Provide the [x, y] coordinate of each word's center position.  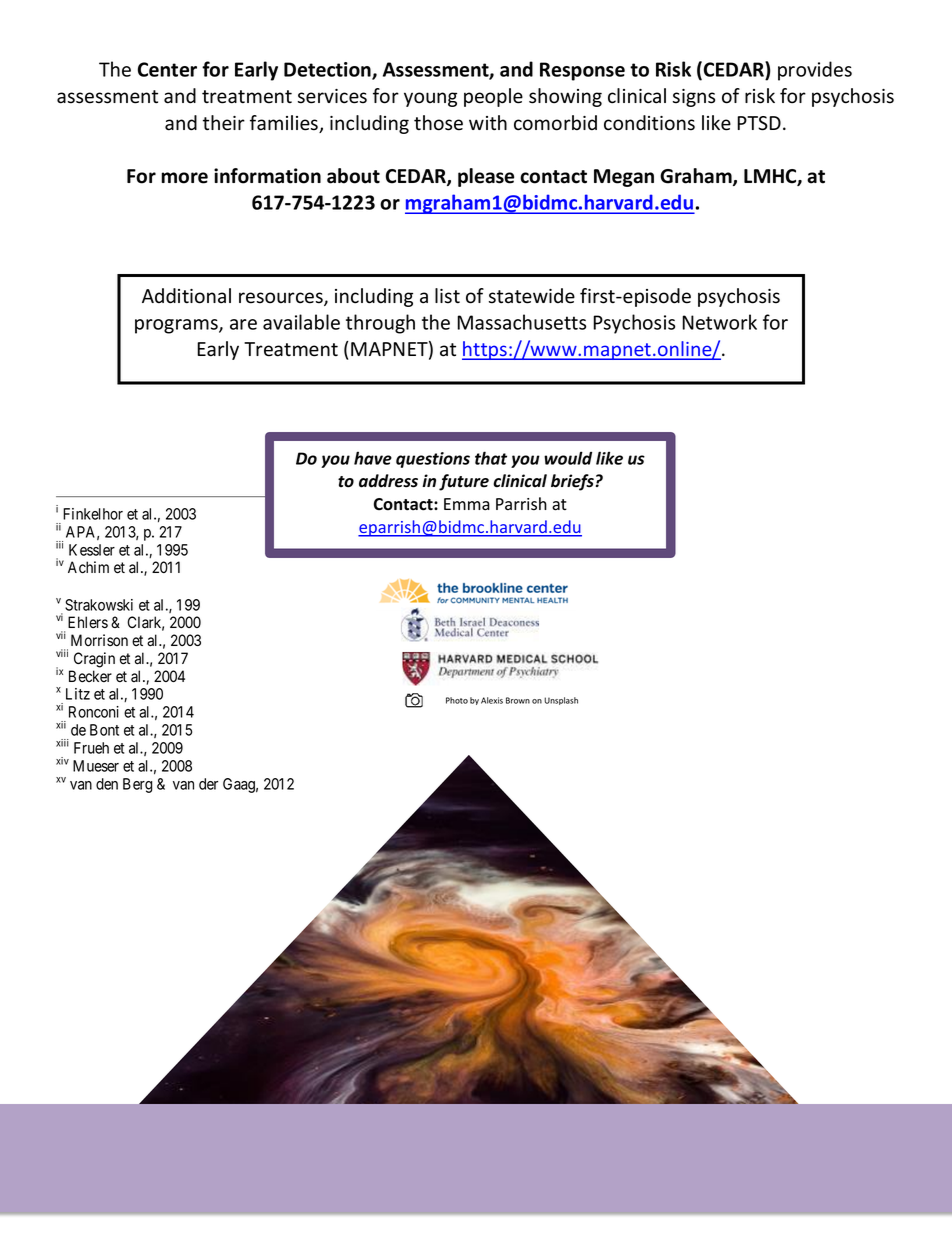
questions [433, 460]
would [568, 458]
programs [177, 326]
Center [167, 69]
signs [694, 98]
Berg [138, 785]
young [430, 99]
